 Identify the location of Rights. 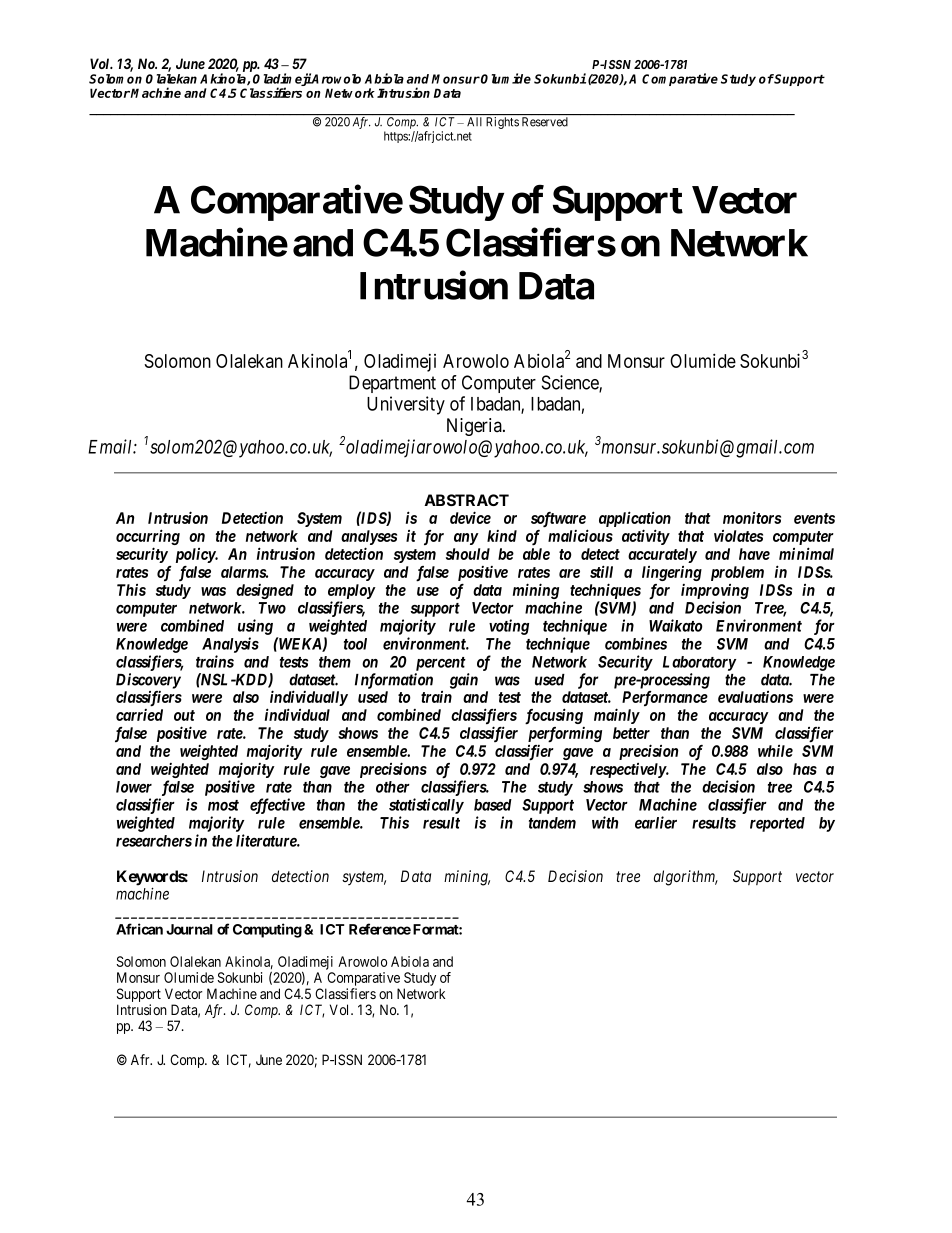
(502, 122).
